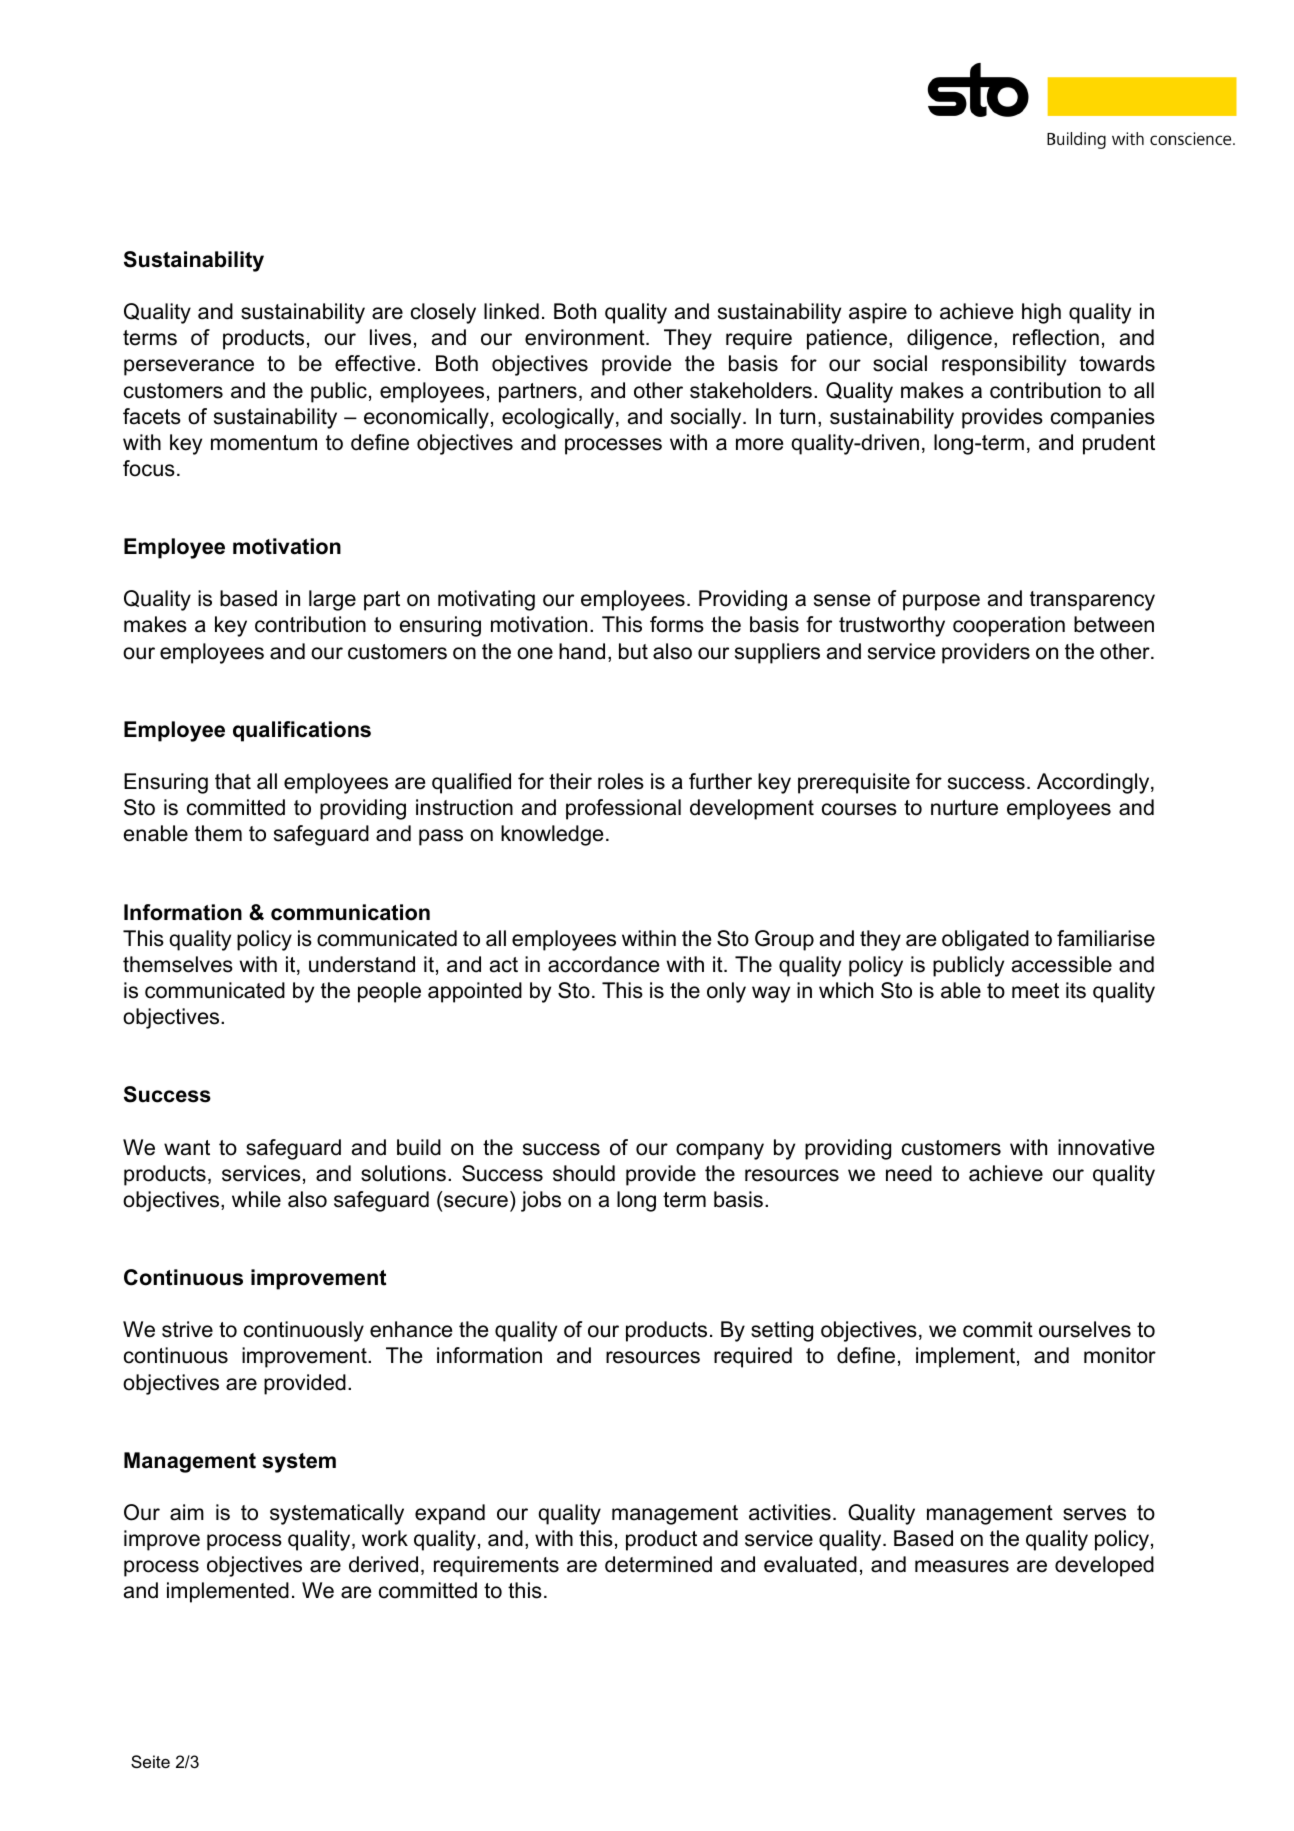 The width and height of the image is (1294, 1831). What do you see at coordinates (586, 337) in the image?
I see `environment` at bounding box center [586, 337].
